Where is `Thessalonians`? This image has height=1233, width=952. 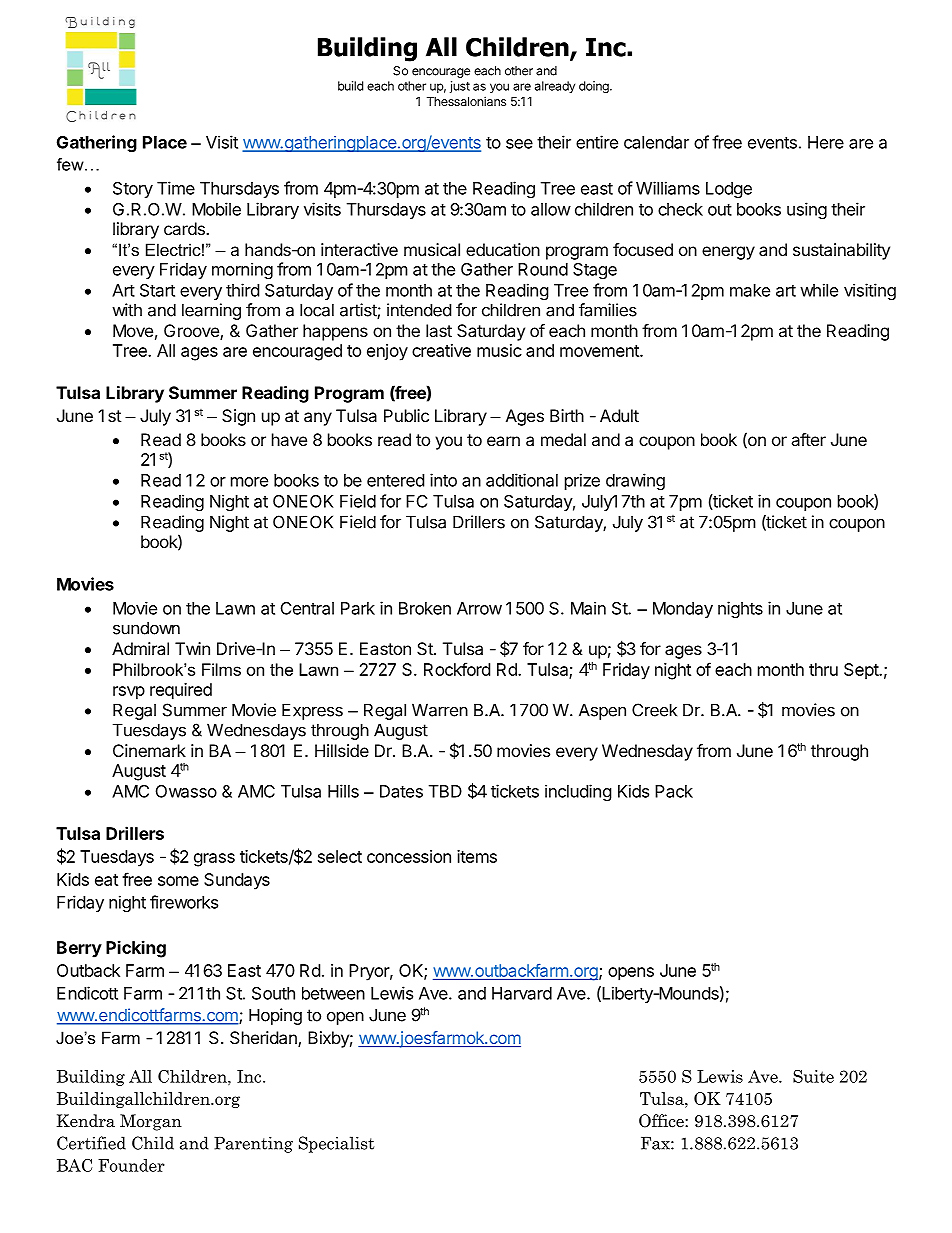 Thessalonians is located at coordinates (466, 101).
